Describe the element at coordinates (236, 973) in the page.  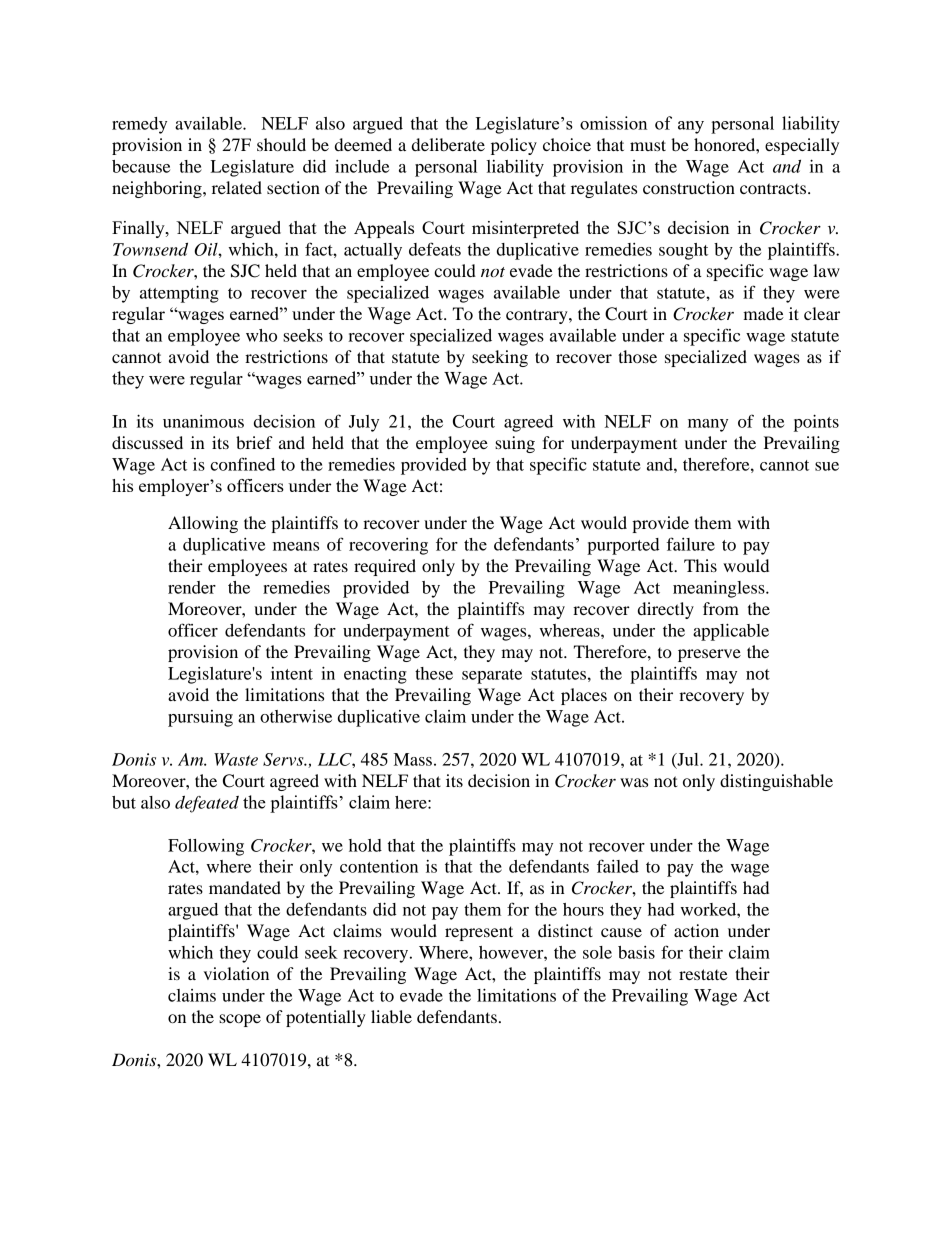
I see `violation` at that location.
